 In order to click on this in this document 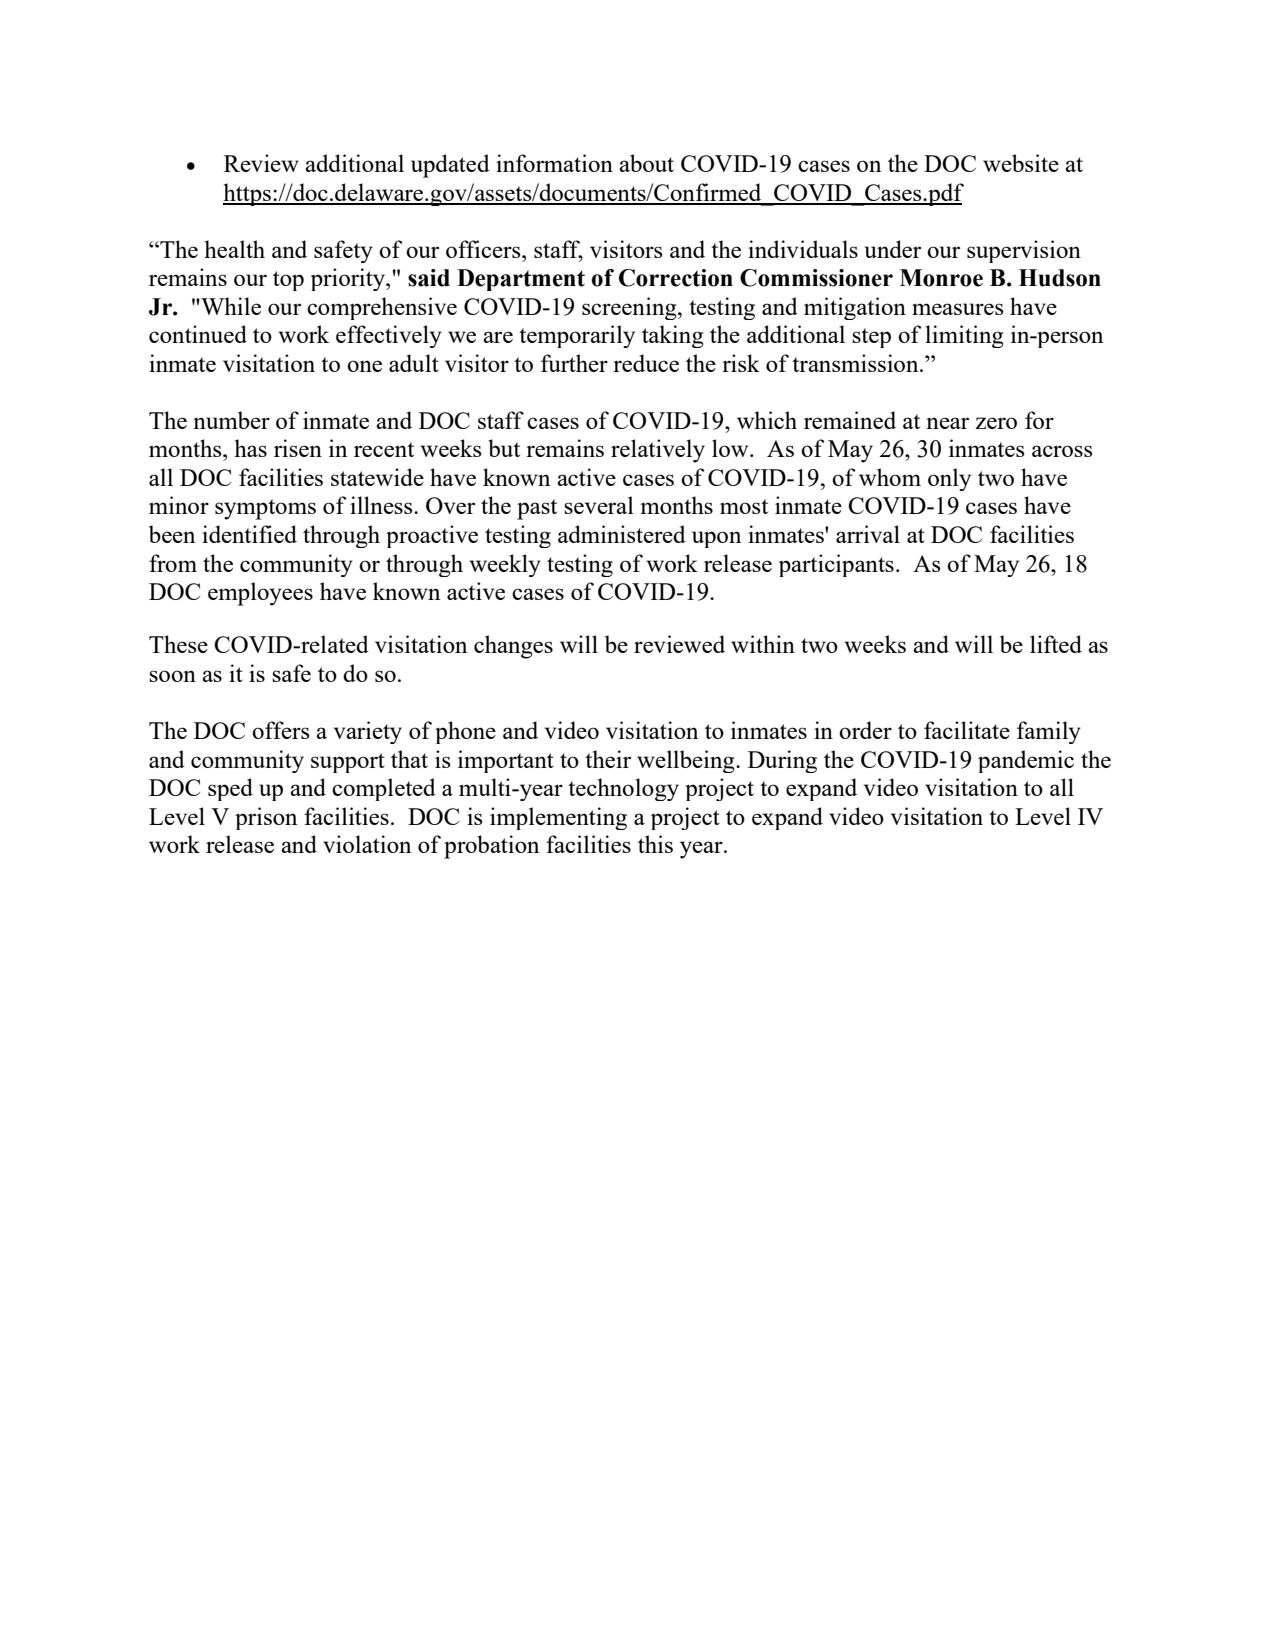, I will do `click(655, 844)`.
